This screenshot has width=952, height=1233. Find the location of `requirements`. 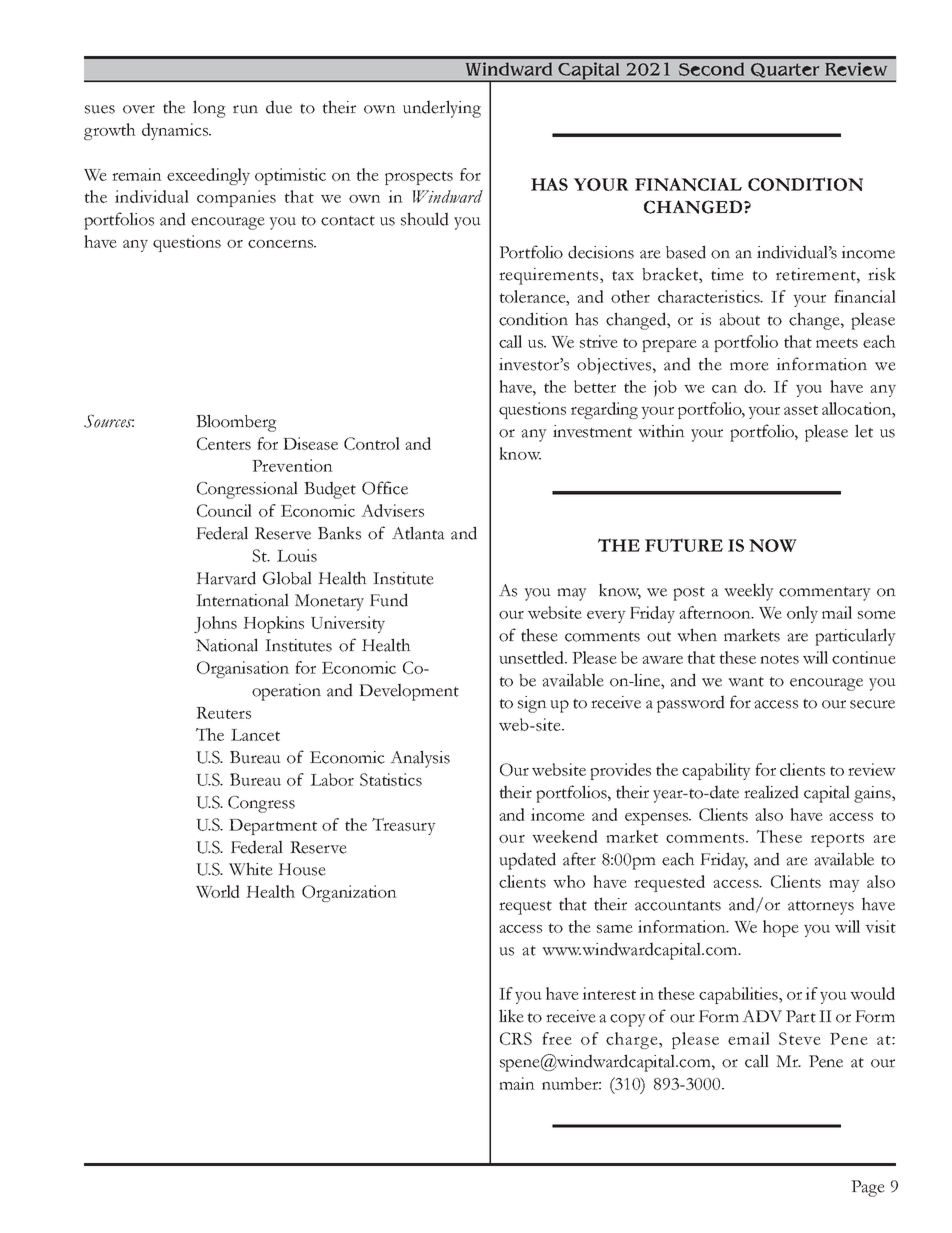

requirements is located at coordinates (550, 276).
